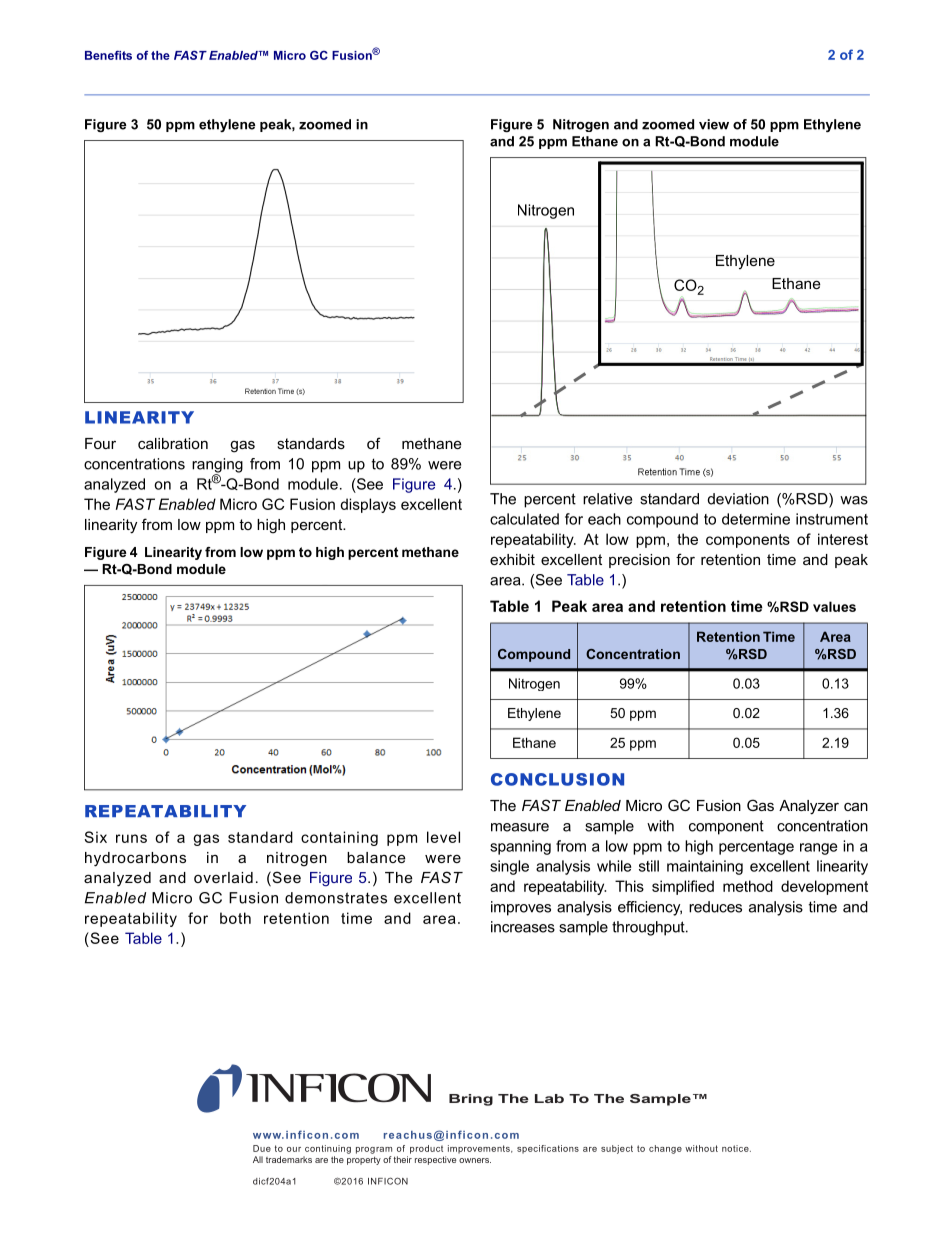  Describe the element at coordinates (217, 466) in the document. I see `ranging` at that location.
